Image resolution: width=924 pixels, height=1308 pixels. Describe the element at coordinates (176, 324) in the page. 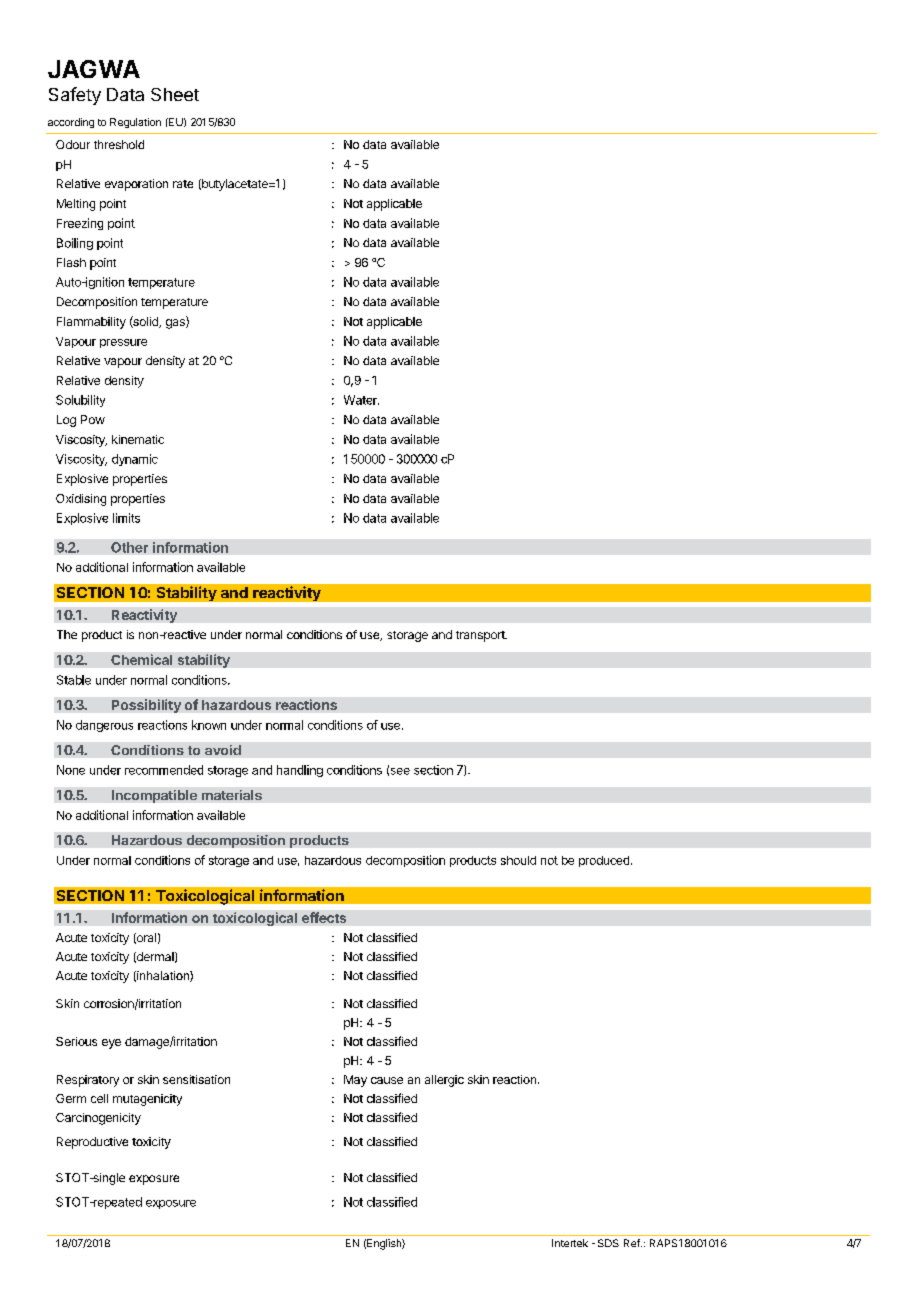

I see `gas` at that location.
